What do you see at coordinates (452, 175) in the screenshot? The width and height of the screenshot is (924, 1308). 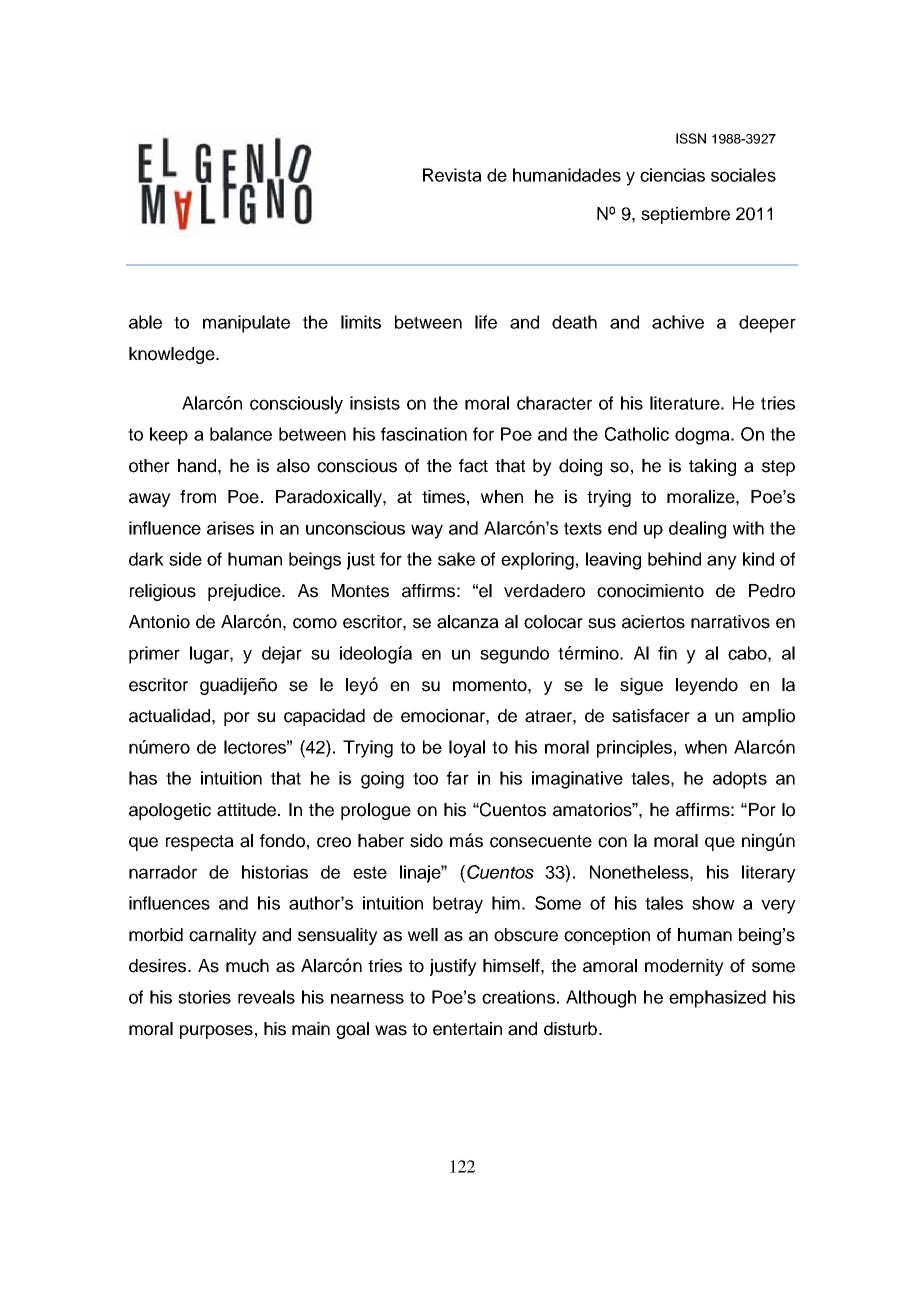 I see `Revista` at bounding box center [452, 175].
